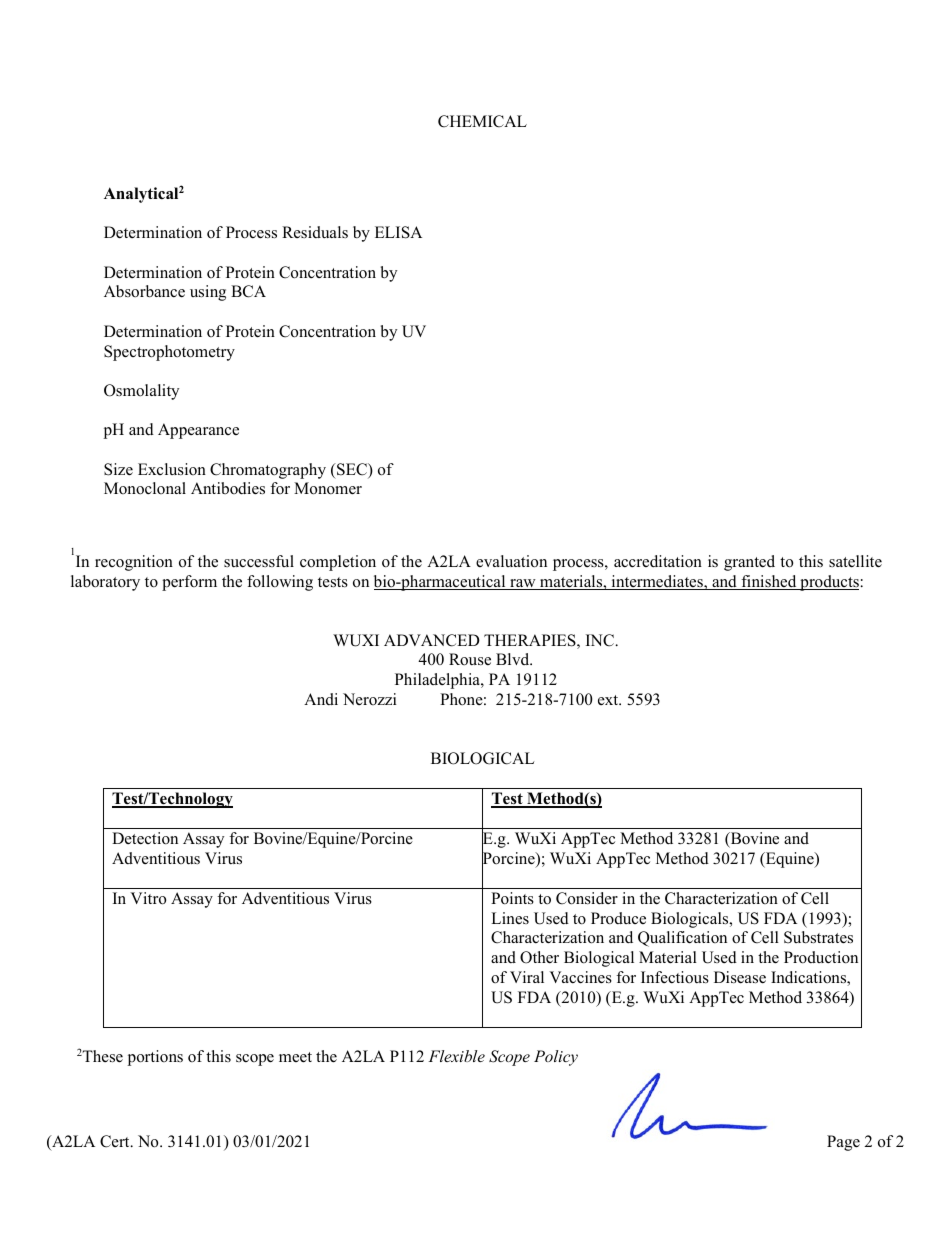 The image size is (952, 1233). I want to click on Monomer, so click(328, 488).
